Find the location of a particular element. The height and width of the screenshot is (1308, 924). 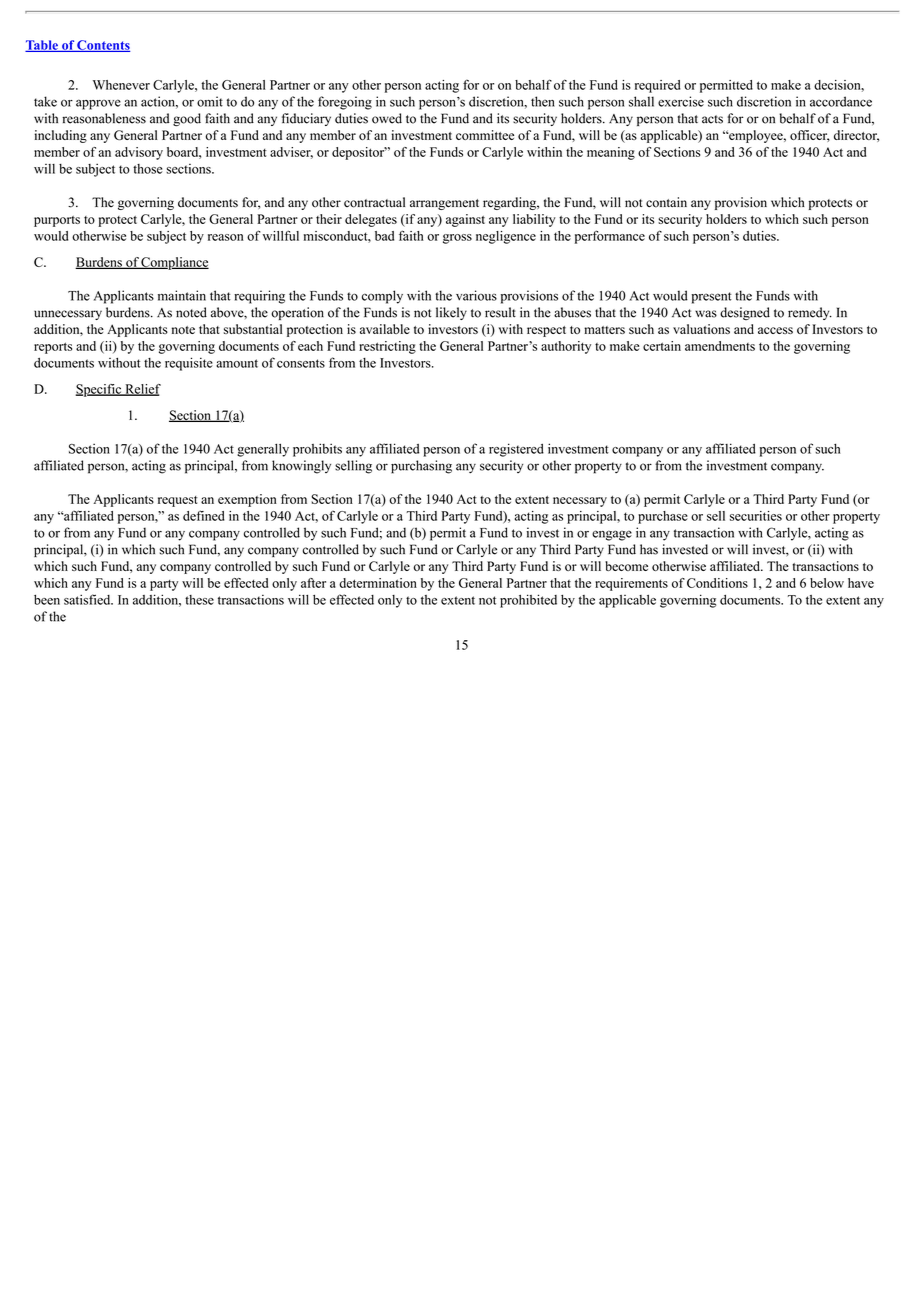

then is located at coordinates (543, 101).
